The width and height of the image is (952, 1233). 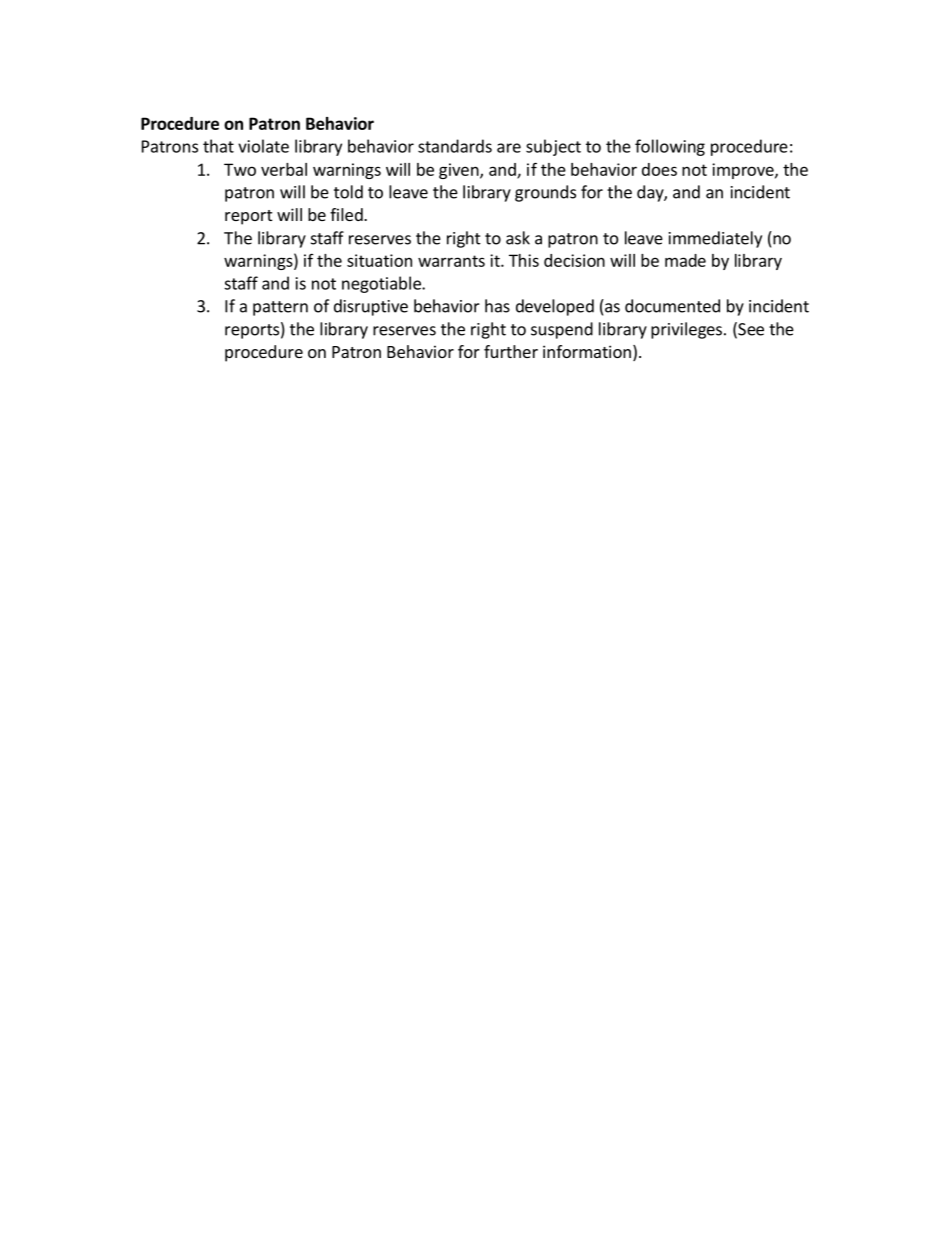 What do you see at coordinates (518, 238) in the image?
I see `ask` at bounding box center [518, 238].
